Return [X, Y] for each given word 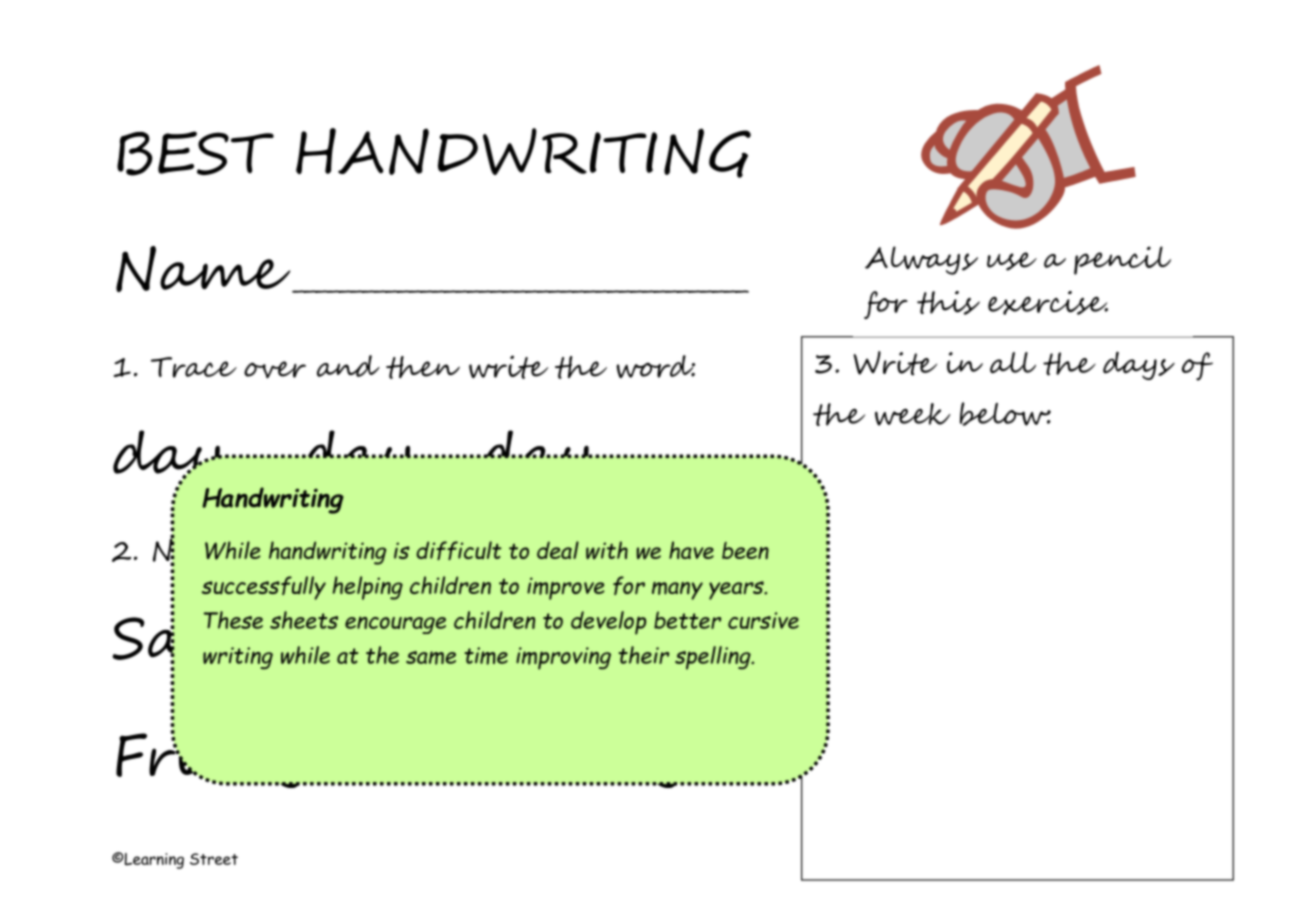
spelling [714, 658]
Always [921, 260]
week [913, 414]
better [687, 620]
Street [214, 859]
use [1012, 261]
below [1005, 414]
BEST [195, 153]
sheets [304, 620]
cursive [763, 620]
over [275, 370]
